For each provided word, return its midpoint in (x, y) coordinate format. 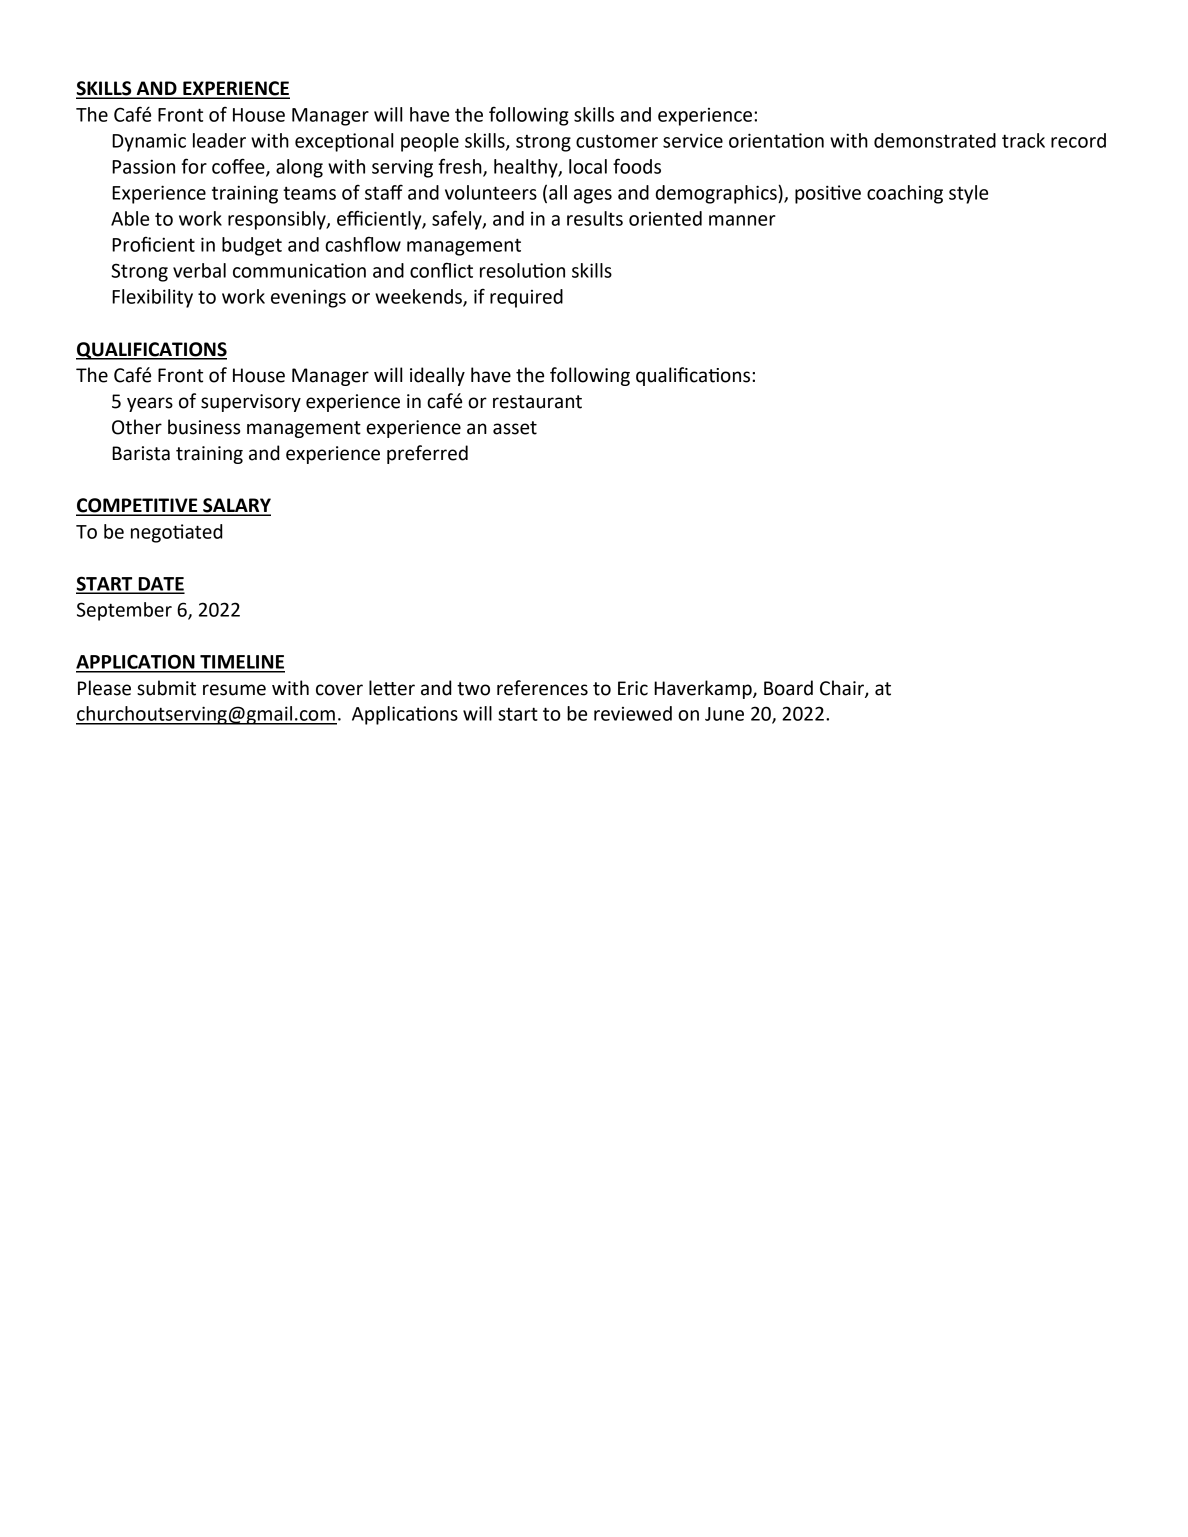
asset (515, 428)
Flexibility (152, 298)
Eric (633, 688)
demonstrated (935, 140)
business (204, 427)
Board (788, 688)
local (588, 166)
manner (742, 220)
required (526, 298)
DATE (160, 585)
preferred (427, 454)
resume (234, 690)
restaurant (537, 402)
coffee (239, 167)
